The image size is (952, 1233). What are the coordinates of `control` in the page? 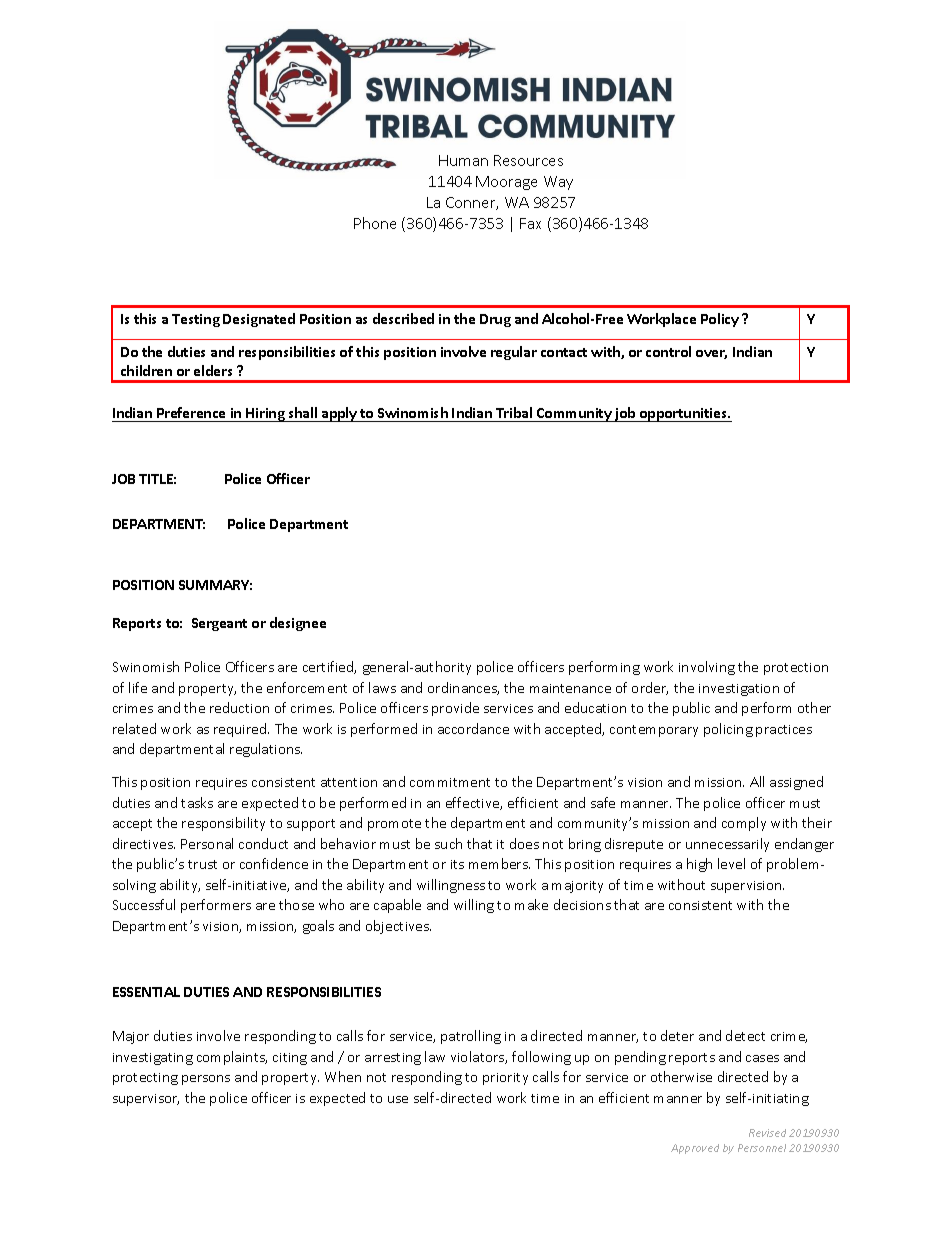 It's located at (668, 351).
